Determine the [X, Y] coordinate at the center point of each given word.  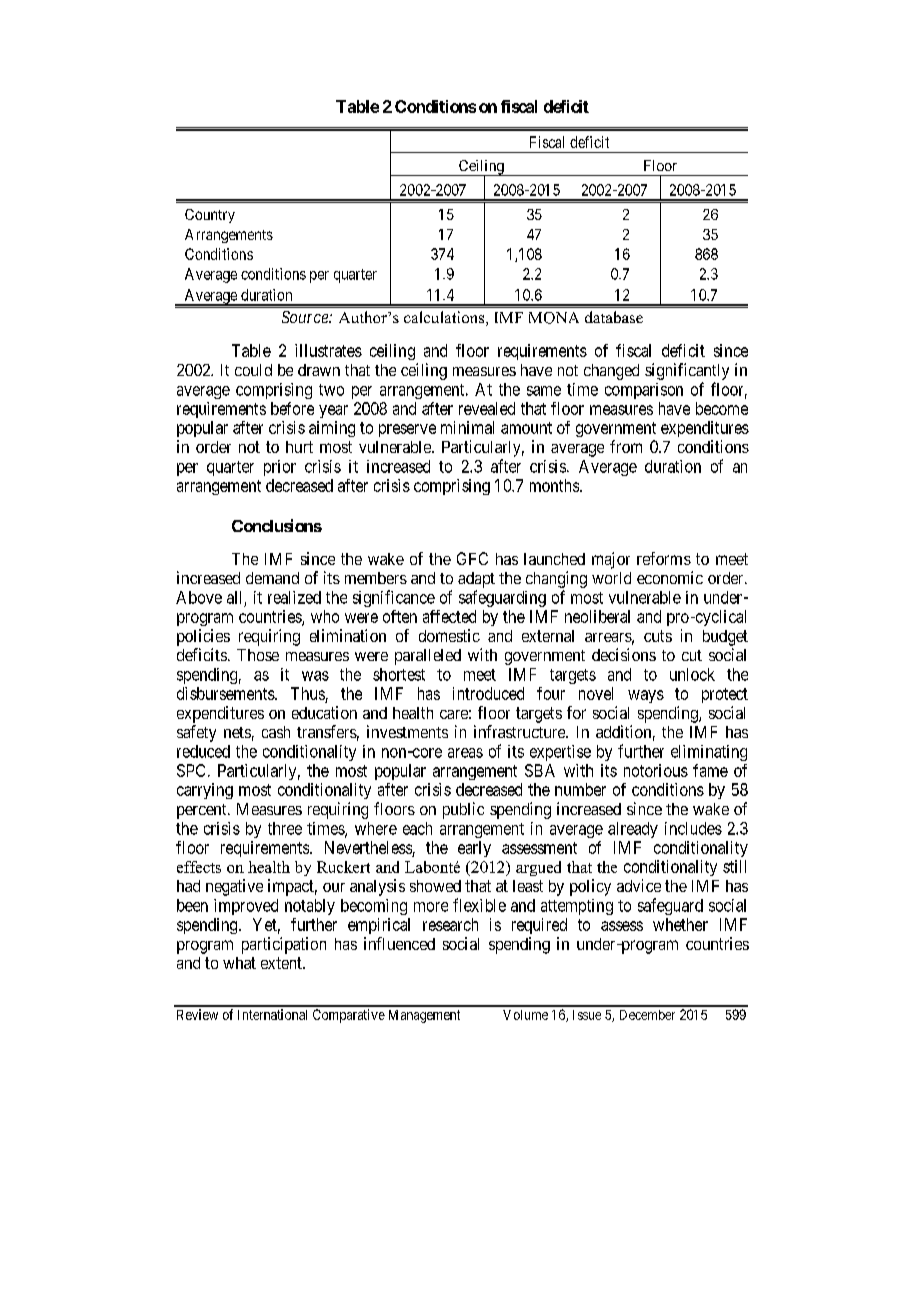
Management [424, 1016]
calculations [445, 318]
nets [237, 732]
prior [280, 468]
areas [465, 753]
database [614, 317]
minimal [467, 427]
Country [210, 216]
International [272, 1014]
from [626, 446]
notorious [656, 770]
